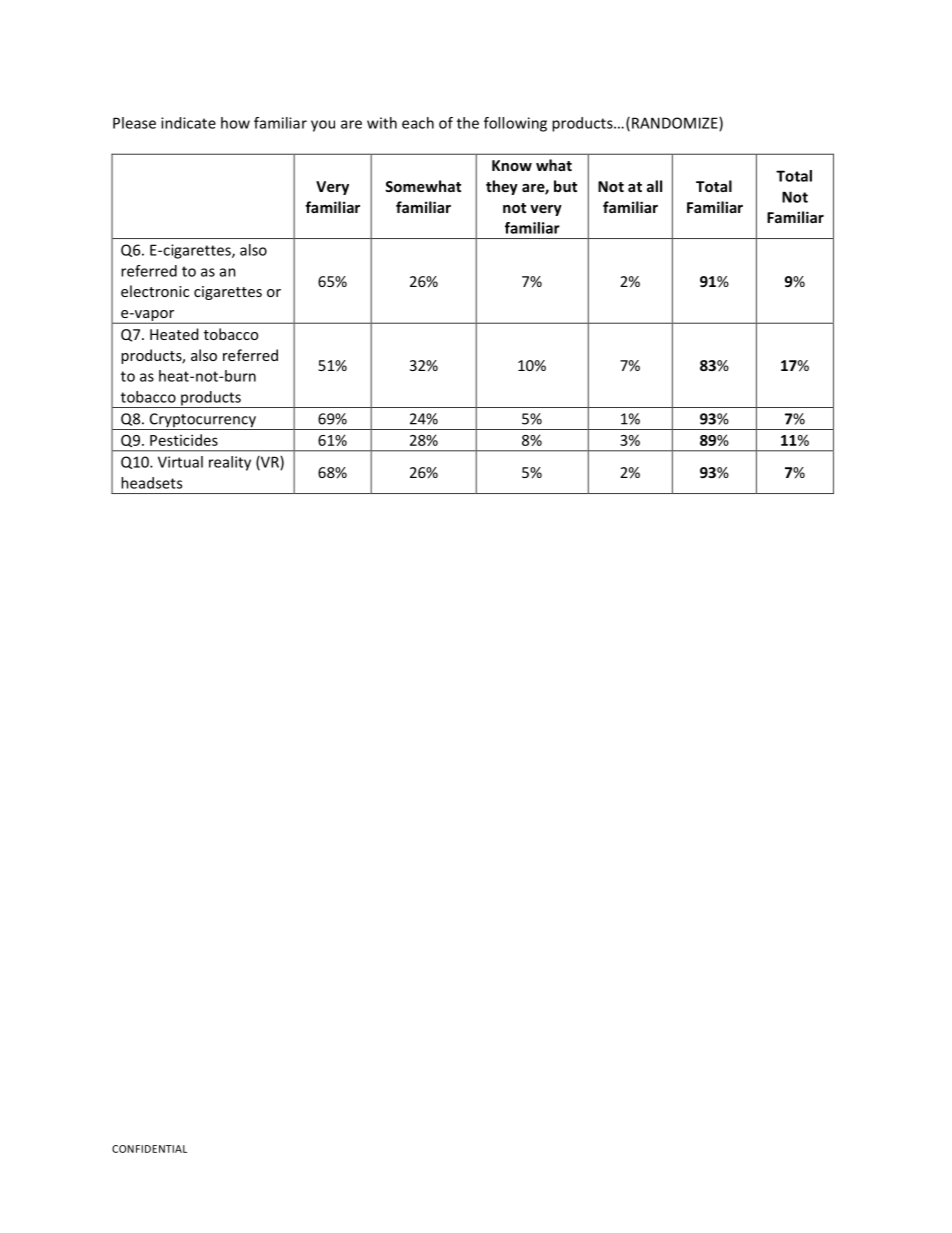 This document has height=1233, width=952. Describe the element at coordinates (512, 165) in the document. I see `Know` at that location.
